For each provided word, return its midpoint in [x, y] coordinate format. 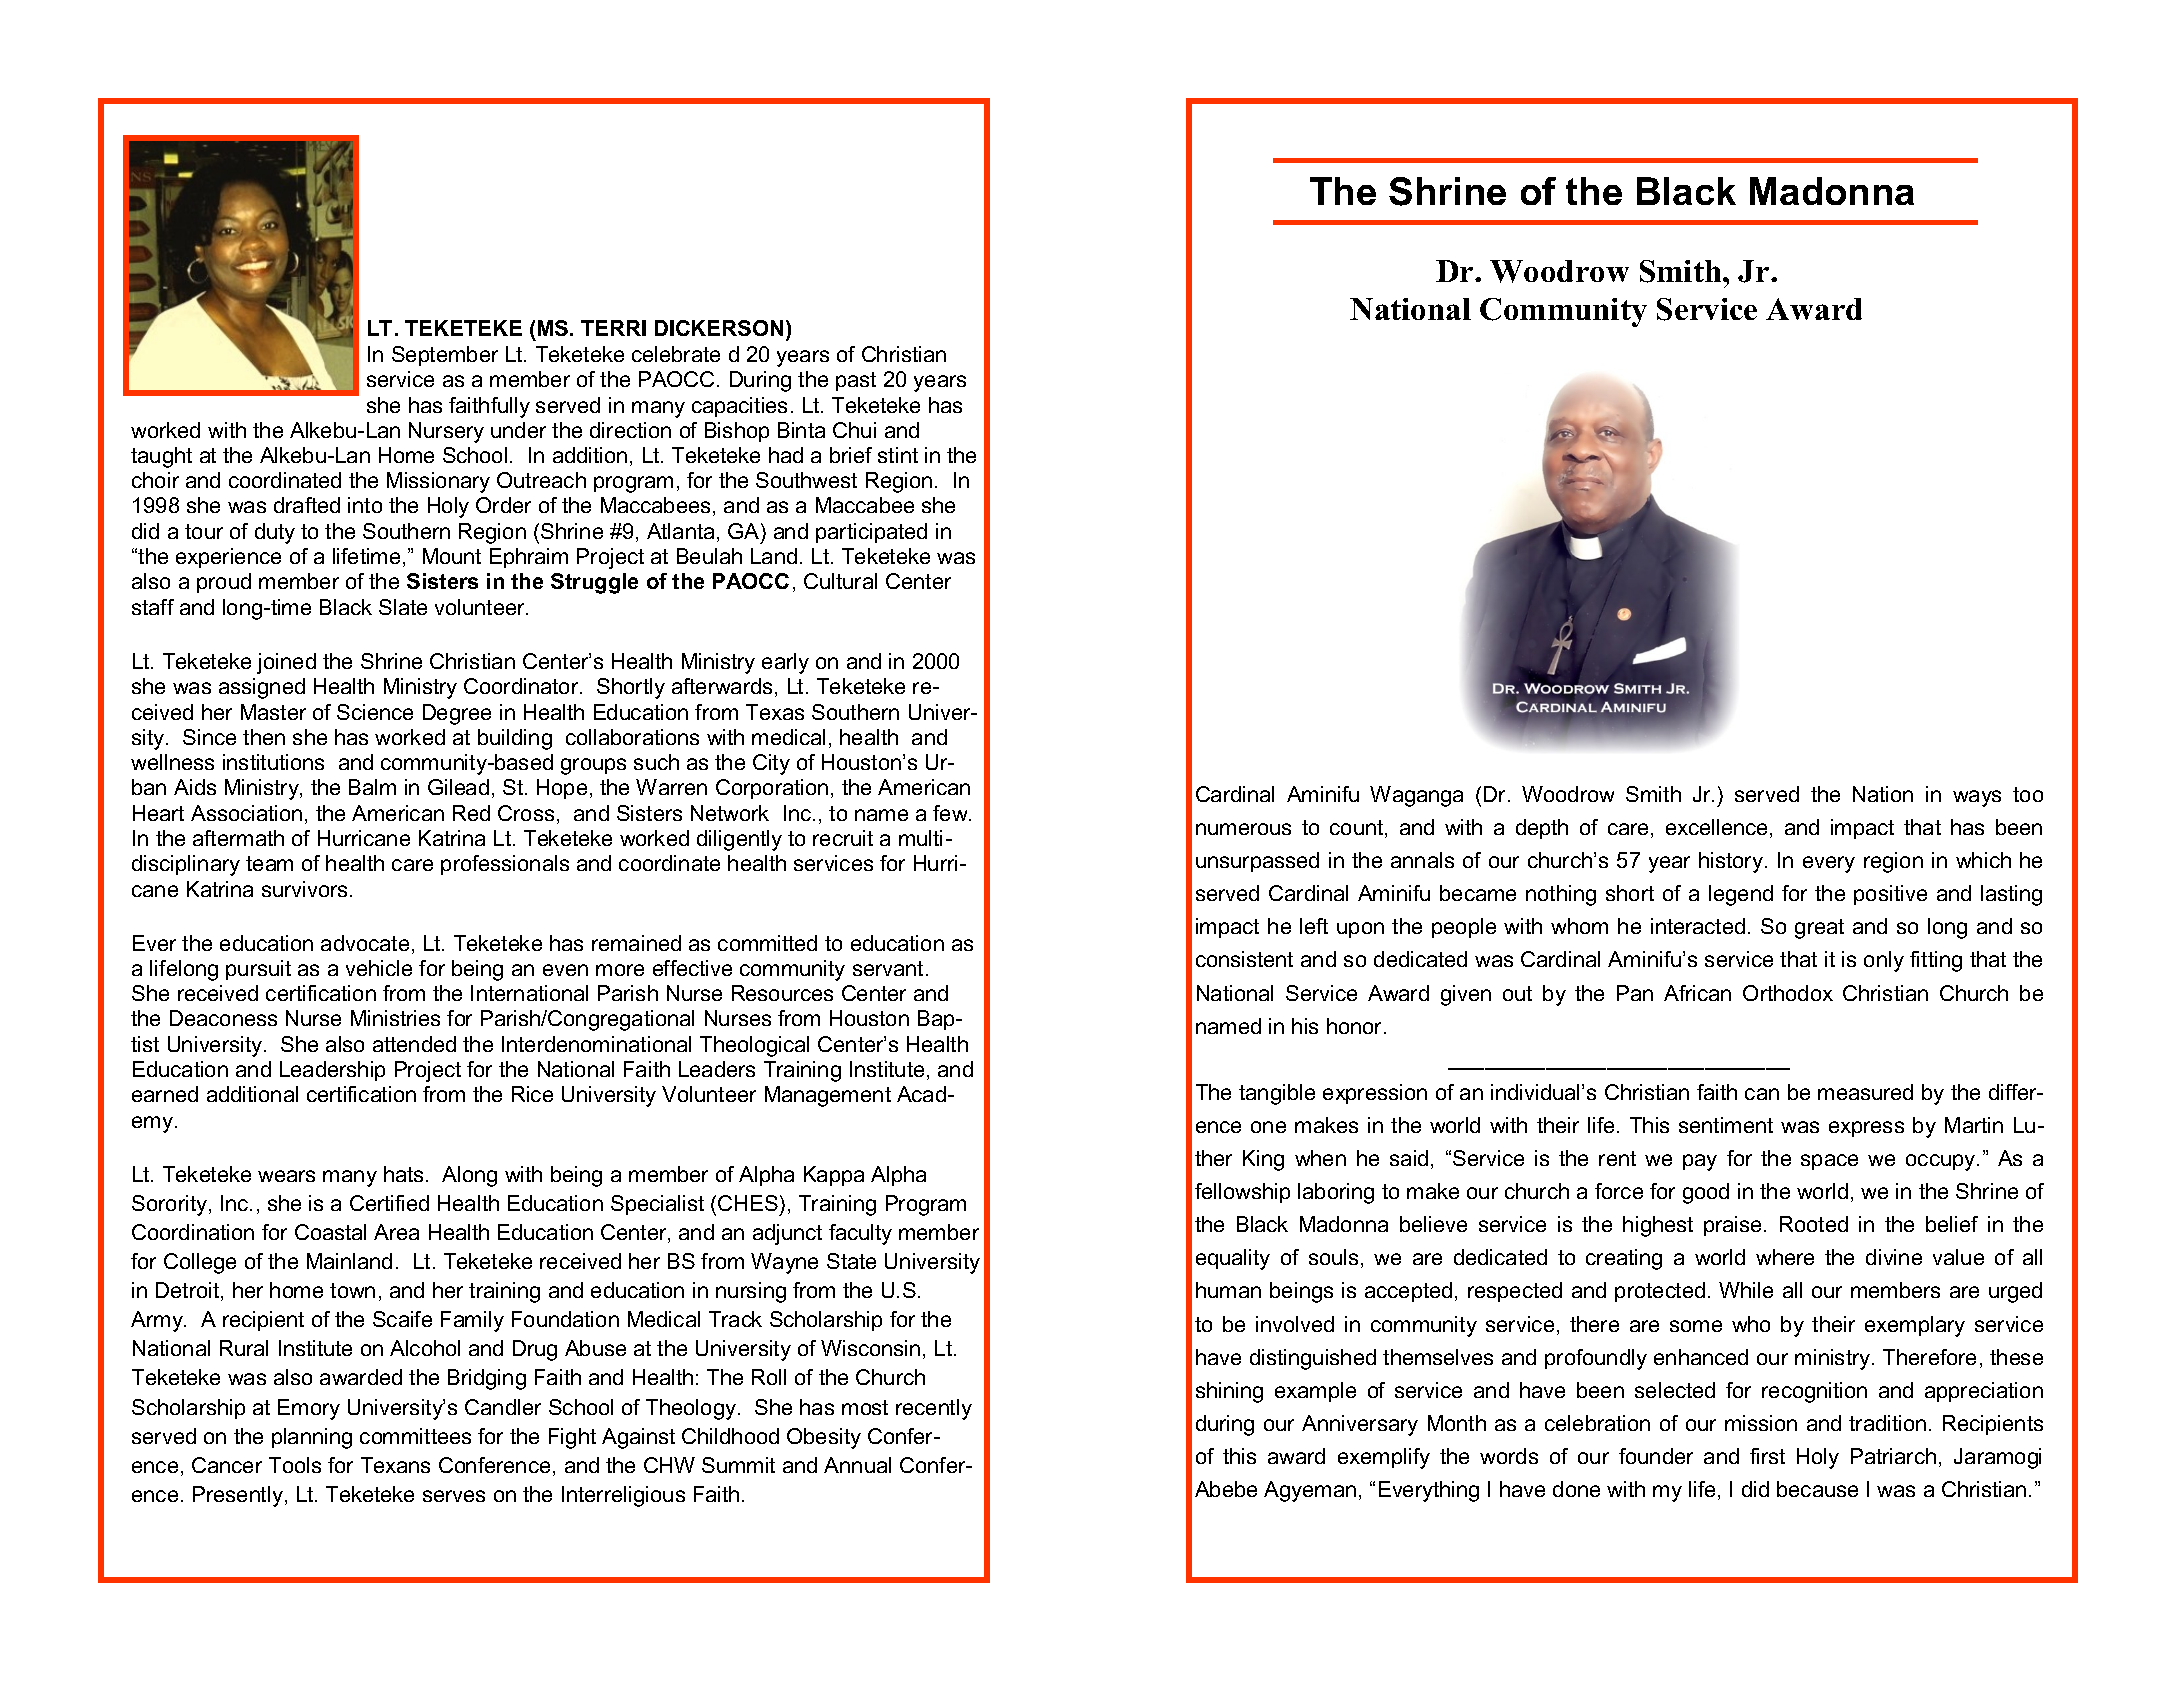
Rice [532, 1094]
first [1767, 1456]
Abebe [1226, 1489]
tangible [1277, 1094]
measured [1865, 1092]
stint [898, 455]
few [951, 813]
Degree [457, 714]
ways [1977, 798]
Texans [395, 1465]
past [856, 381]
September [445, 356]
